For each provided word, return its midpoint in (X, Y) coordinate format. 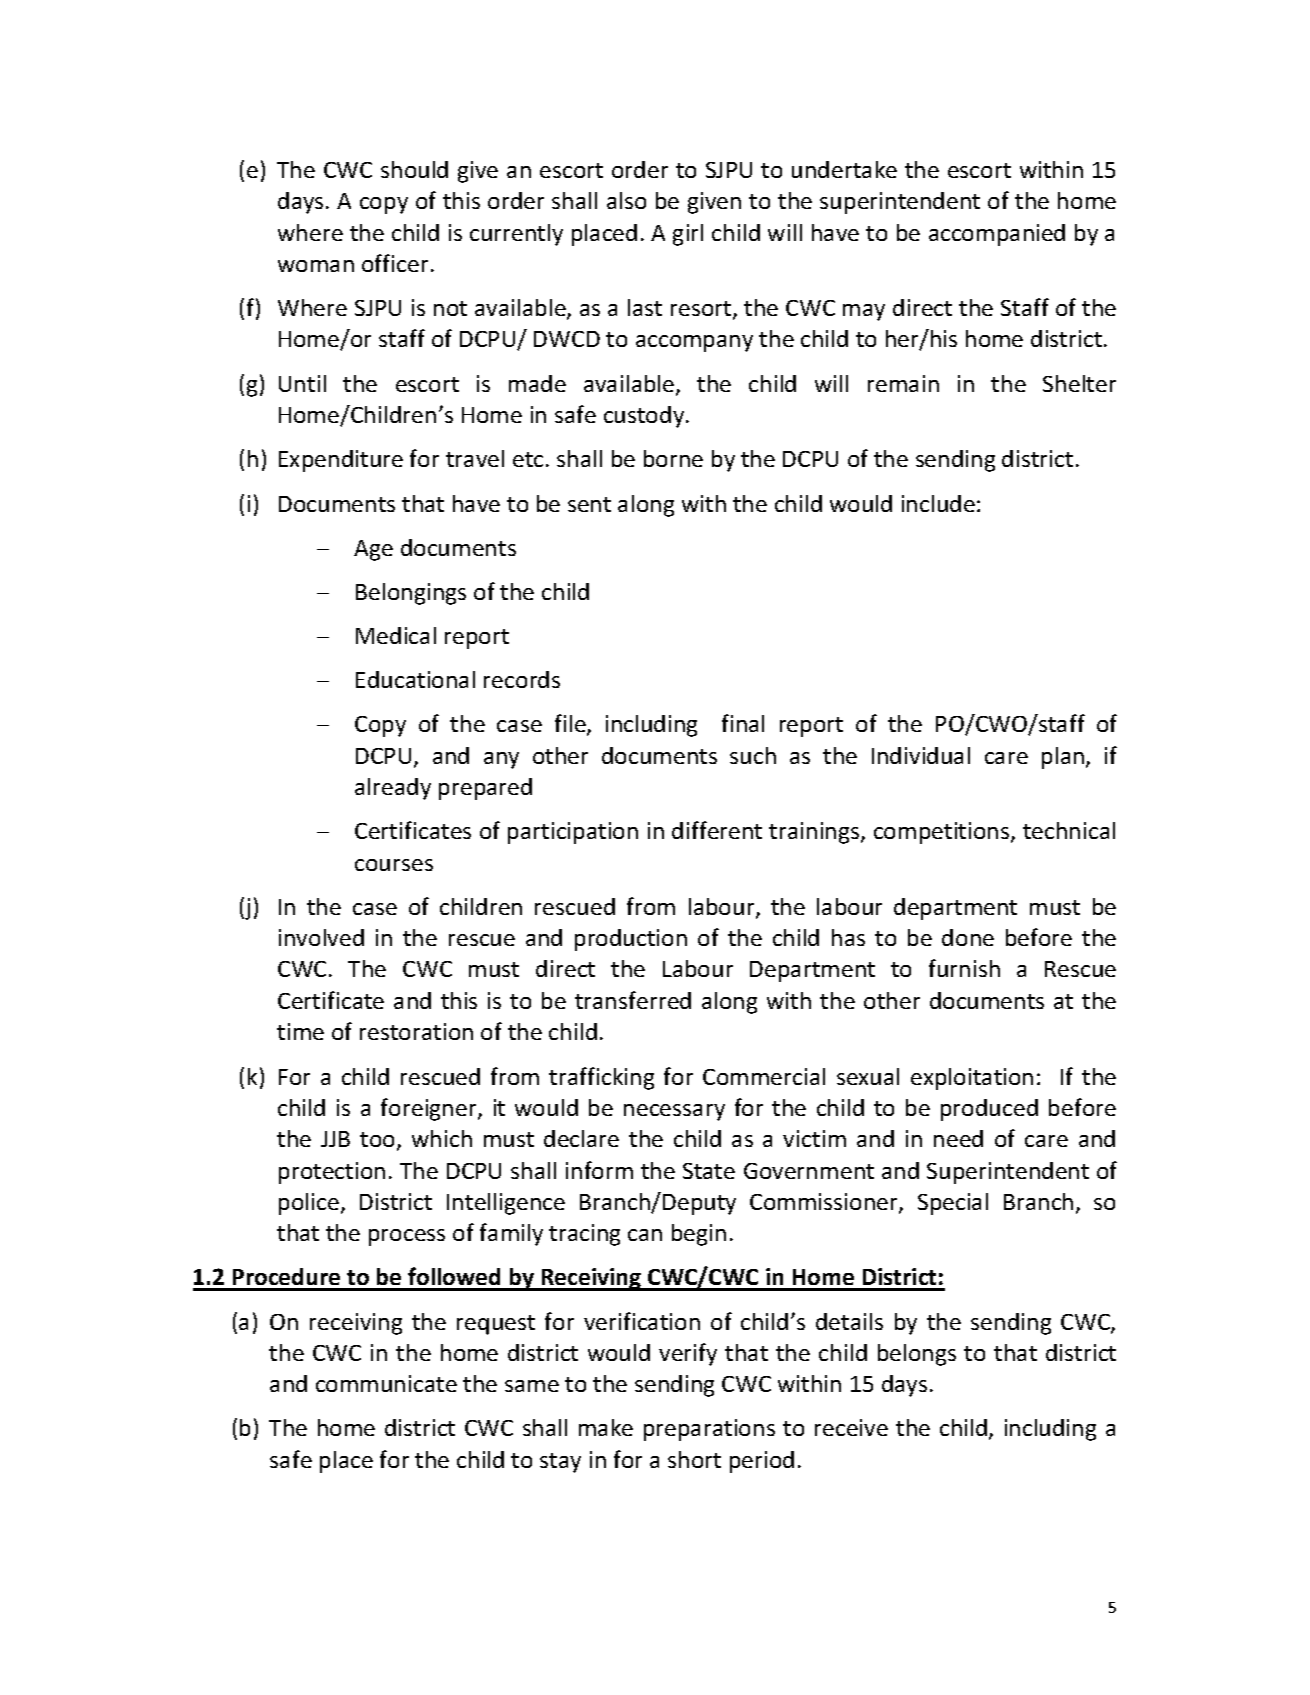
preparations (709, 1430)
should (414, 169)
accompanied (997, 235)
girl (688, 235)
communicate (386, 1383)
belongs (917, 1355)
